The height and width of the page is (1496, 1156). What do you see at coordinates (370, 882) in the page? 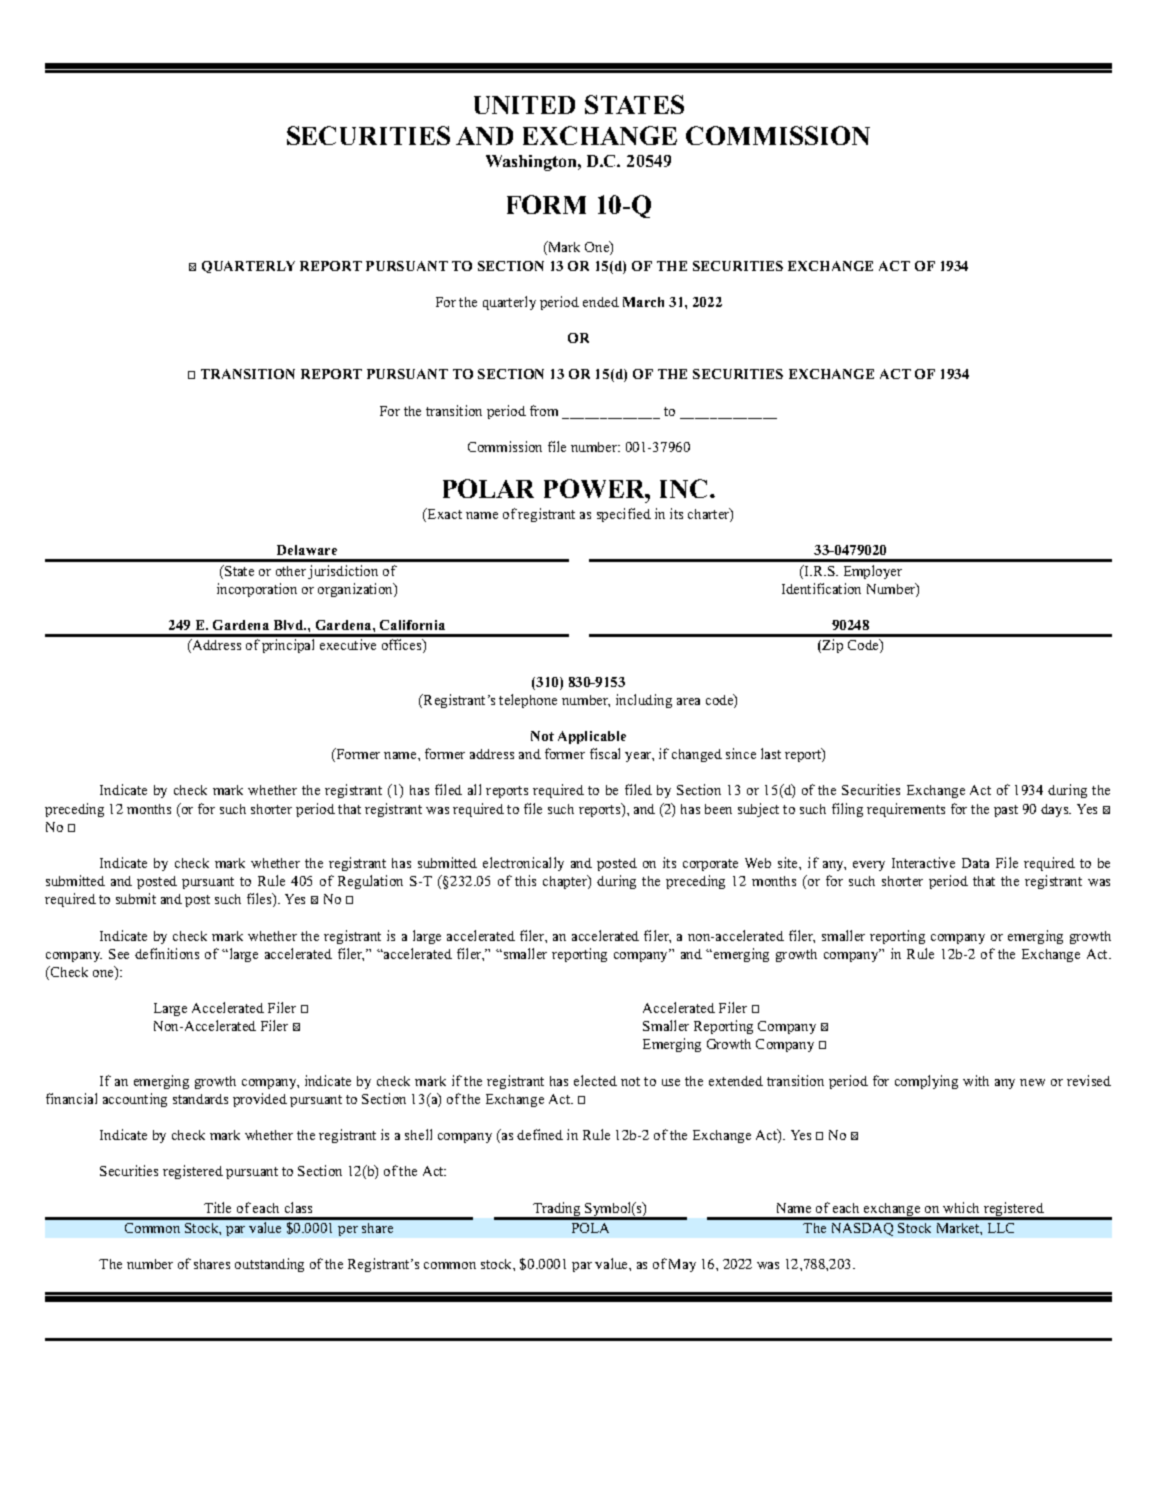
I see `Regulation` at bounding box center [370, 882].
